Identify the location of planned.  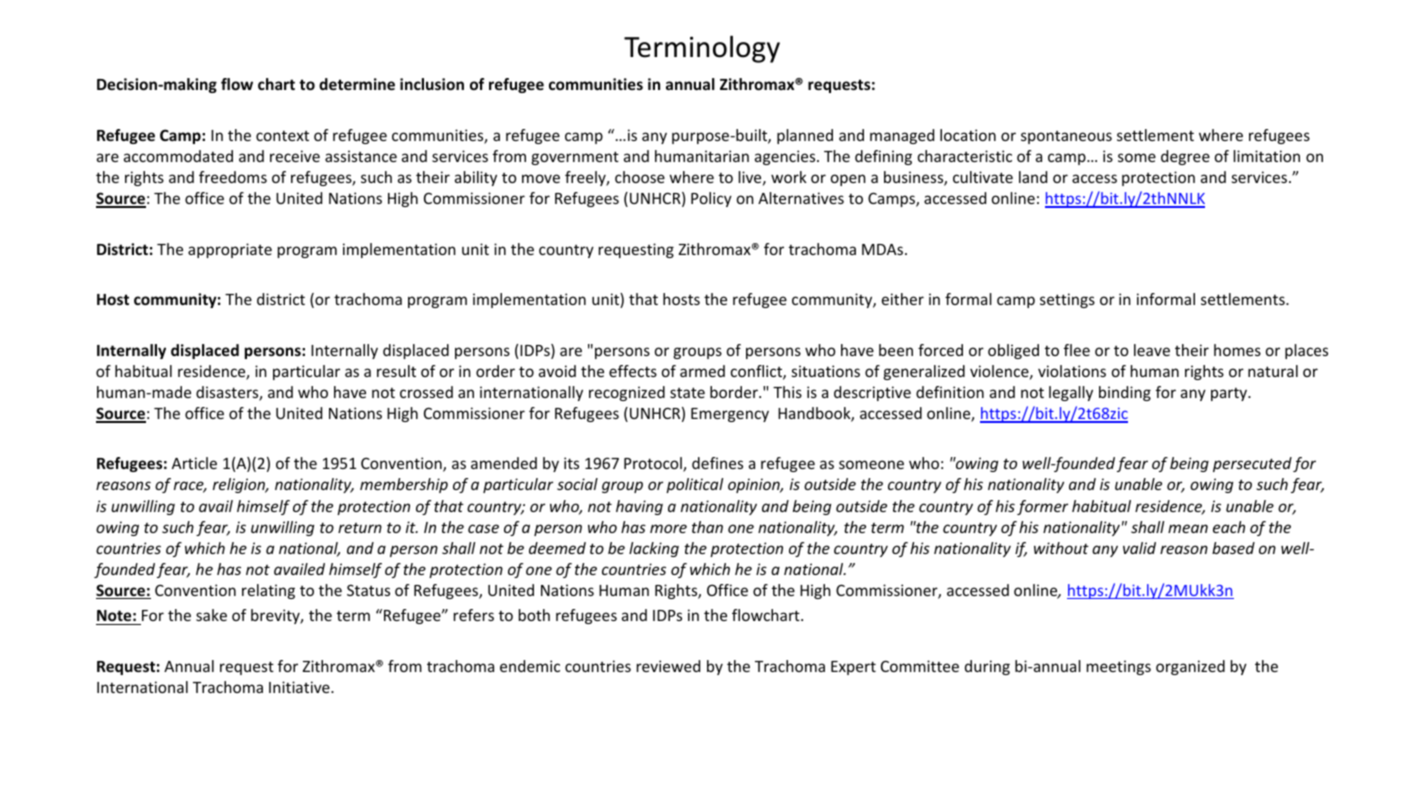
(805, 136).
